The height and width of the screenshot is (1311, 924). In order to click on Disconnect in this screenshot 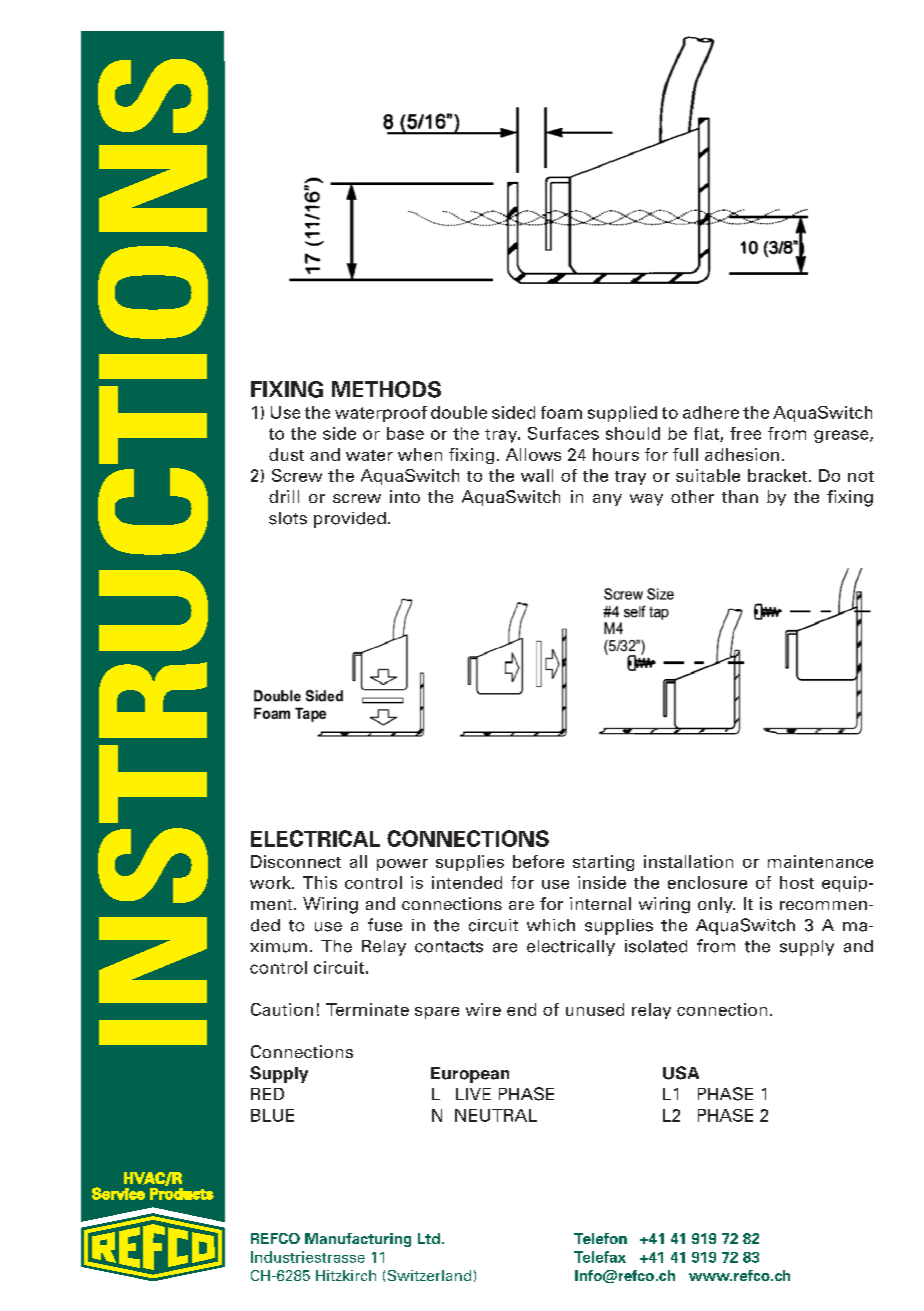, I will do `click(296, 861)`.
